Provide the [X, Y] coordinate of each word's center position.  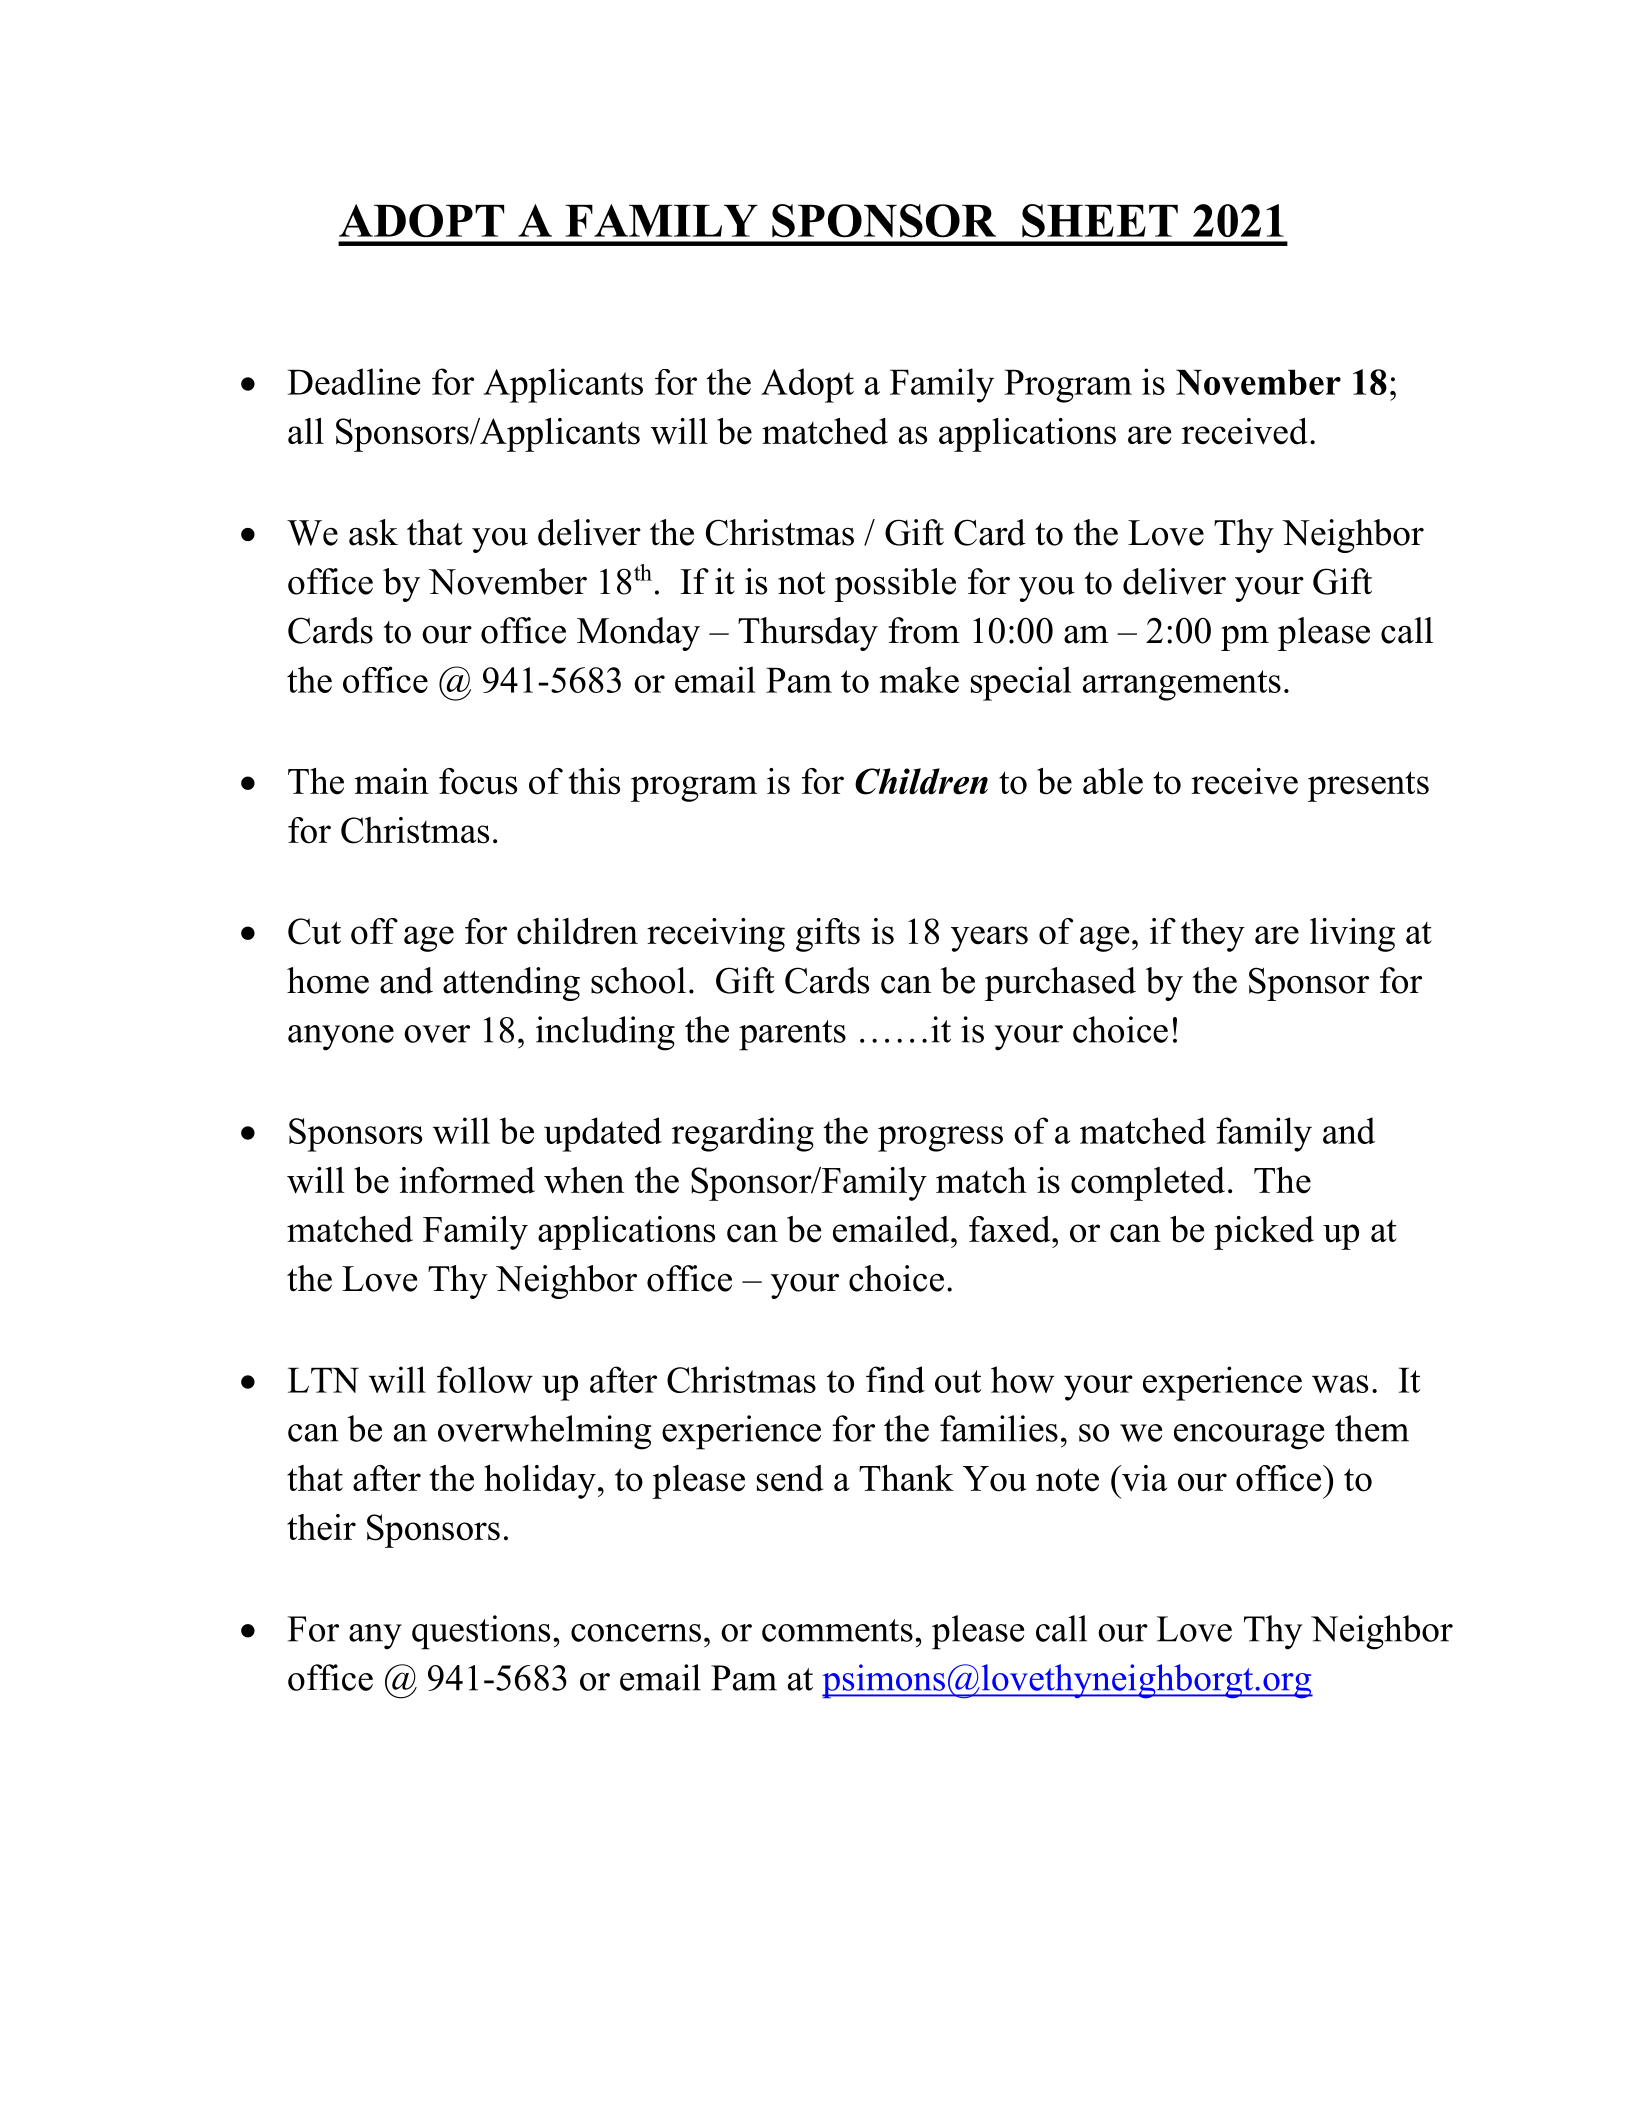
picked [1264, 1233]
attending [511, 984]
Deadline [354, 381]
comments [837, 1630]
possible [895, 585]
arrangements [1182, 685]
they [1213, 935]
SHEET [1100, 221]
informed [467, 1180]
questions [481, 1632]
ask [373, 532]
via [1143, 1478]
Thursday [808, 634]
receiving [716, 935]
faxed [1011, 1229]
